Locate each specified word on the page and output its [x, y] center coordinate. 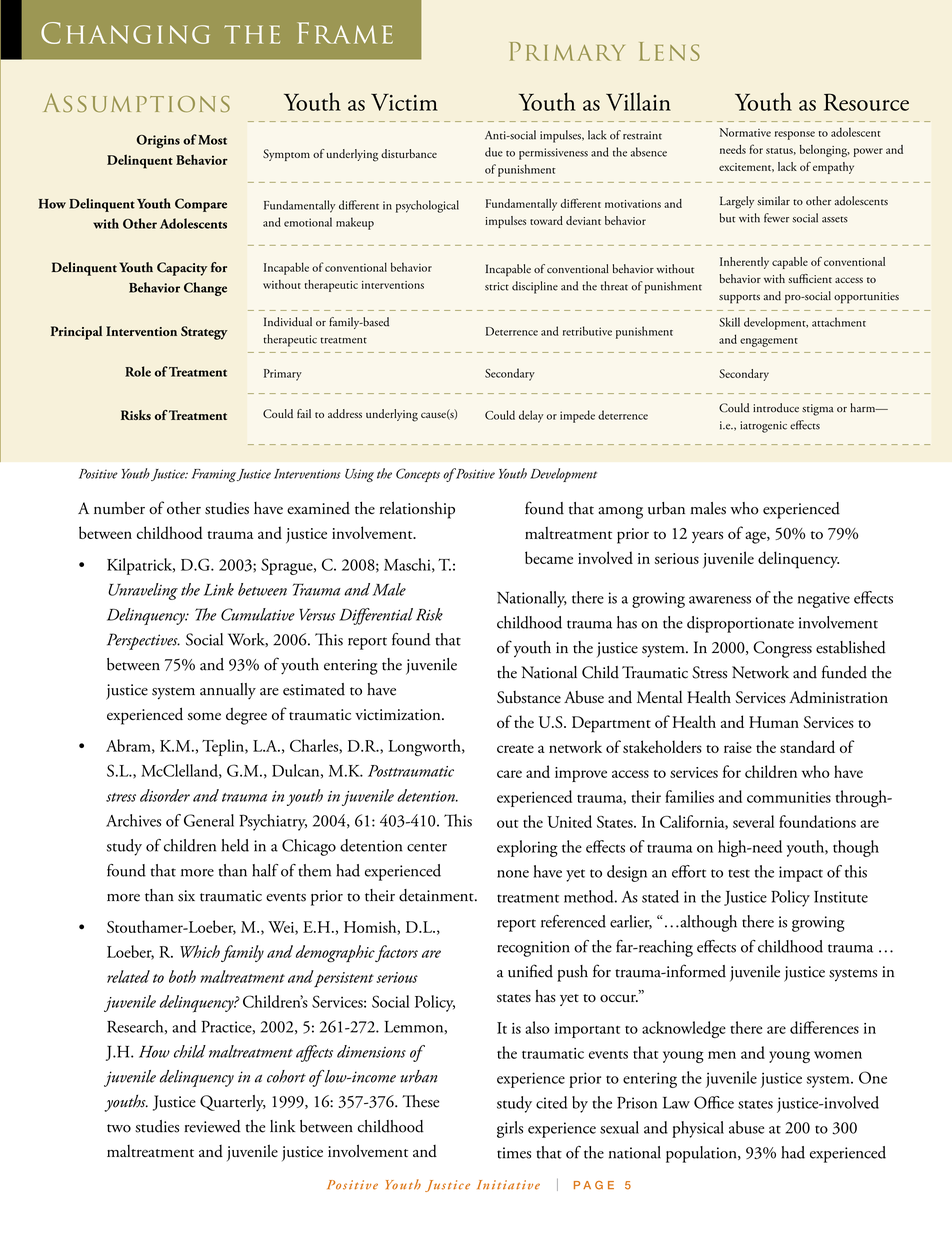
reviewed [212, 1126]
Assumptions [136, 102]
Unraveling [143, 591]
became [549, 557]
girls [510, 1129]
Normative [745, 132]
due [494, 152]
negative [824, 600]
